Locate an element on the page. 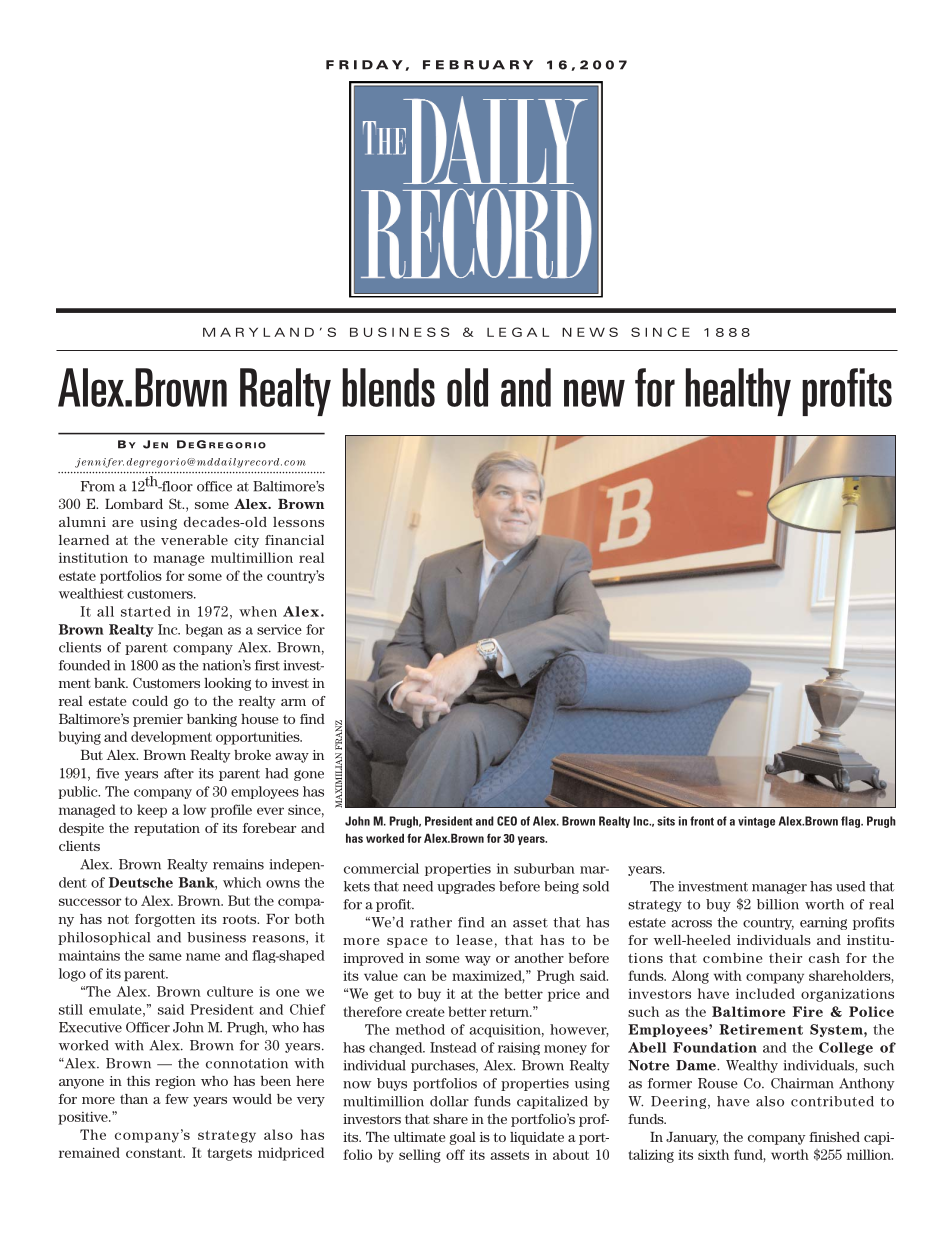 The width and height of the image is (952, 1233). LEGAL is located at coordinates (518, 332).
